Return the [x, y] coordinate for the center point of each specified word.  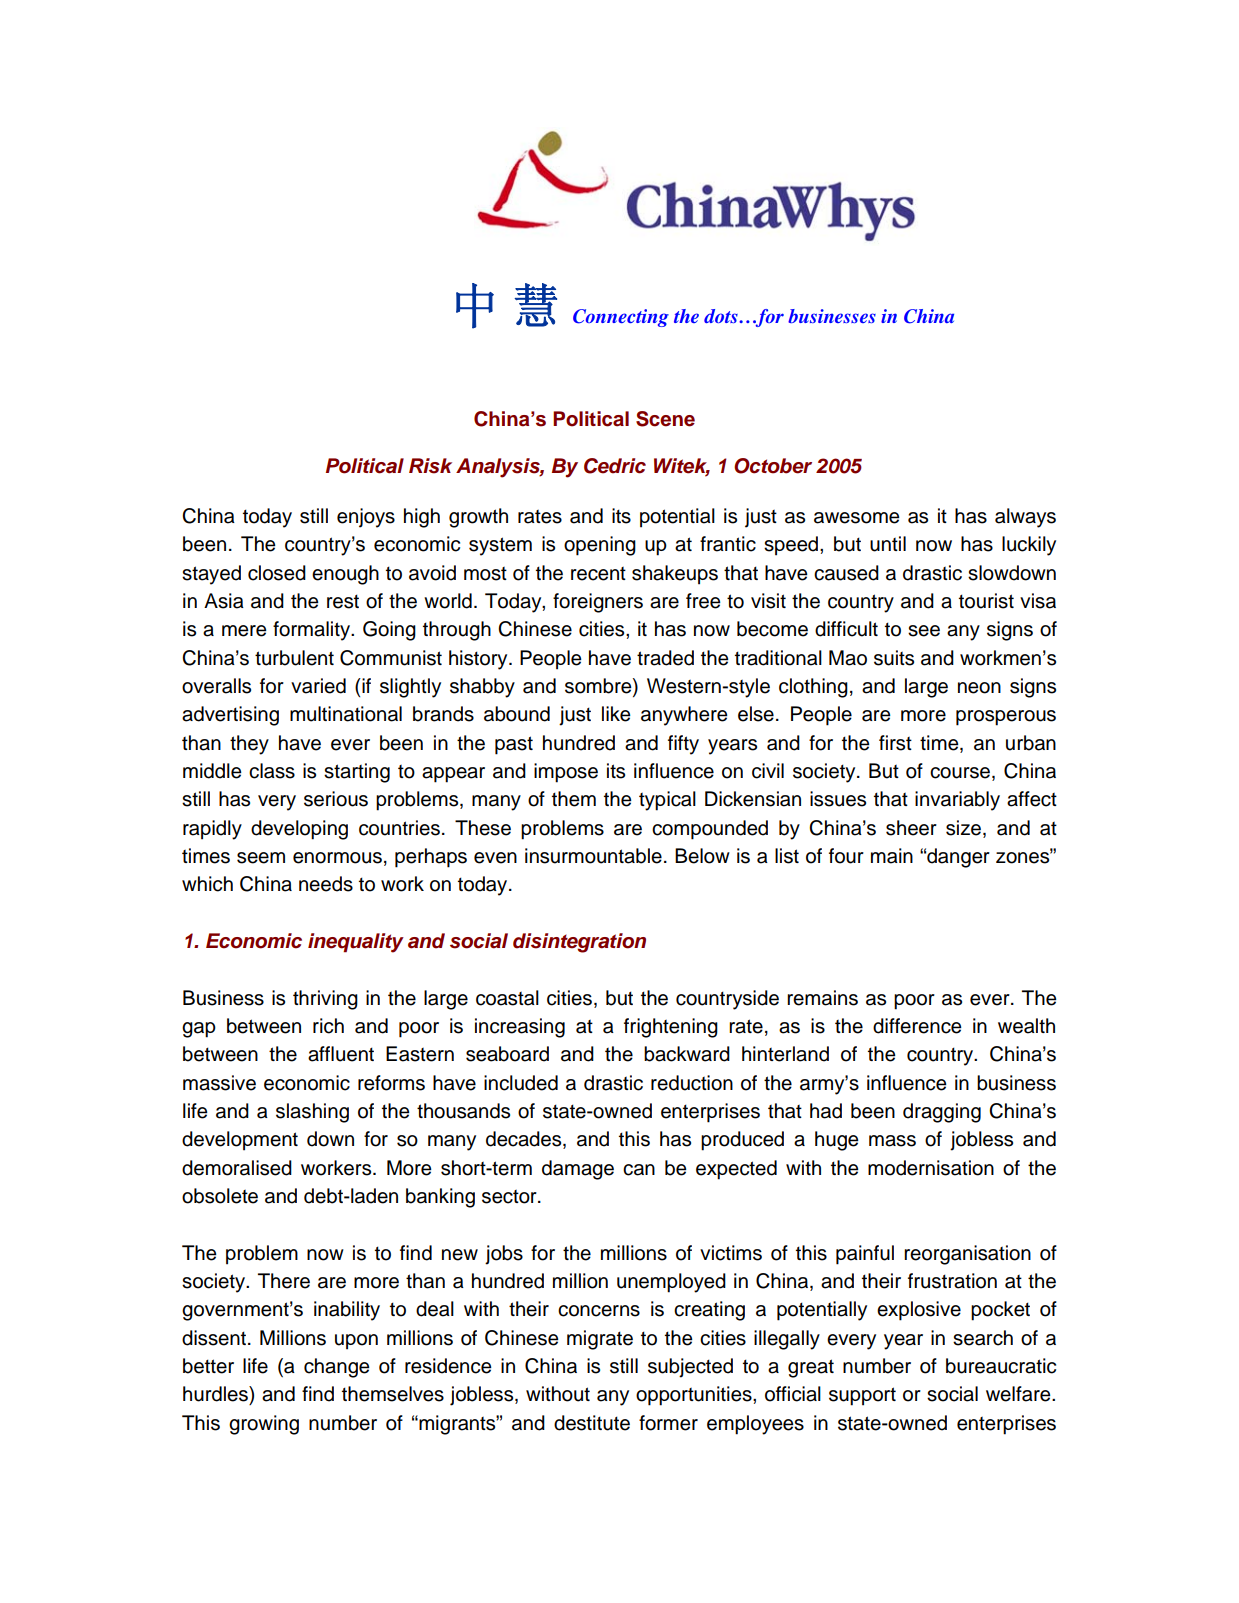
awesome [857, 518]
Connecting [621, 318]
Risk [430, 466]
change [337, 1368]
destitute [592, 1423]
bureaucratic [1001, 1366]
